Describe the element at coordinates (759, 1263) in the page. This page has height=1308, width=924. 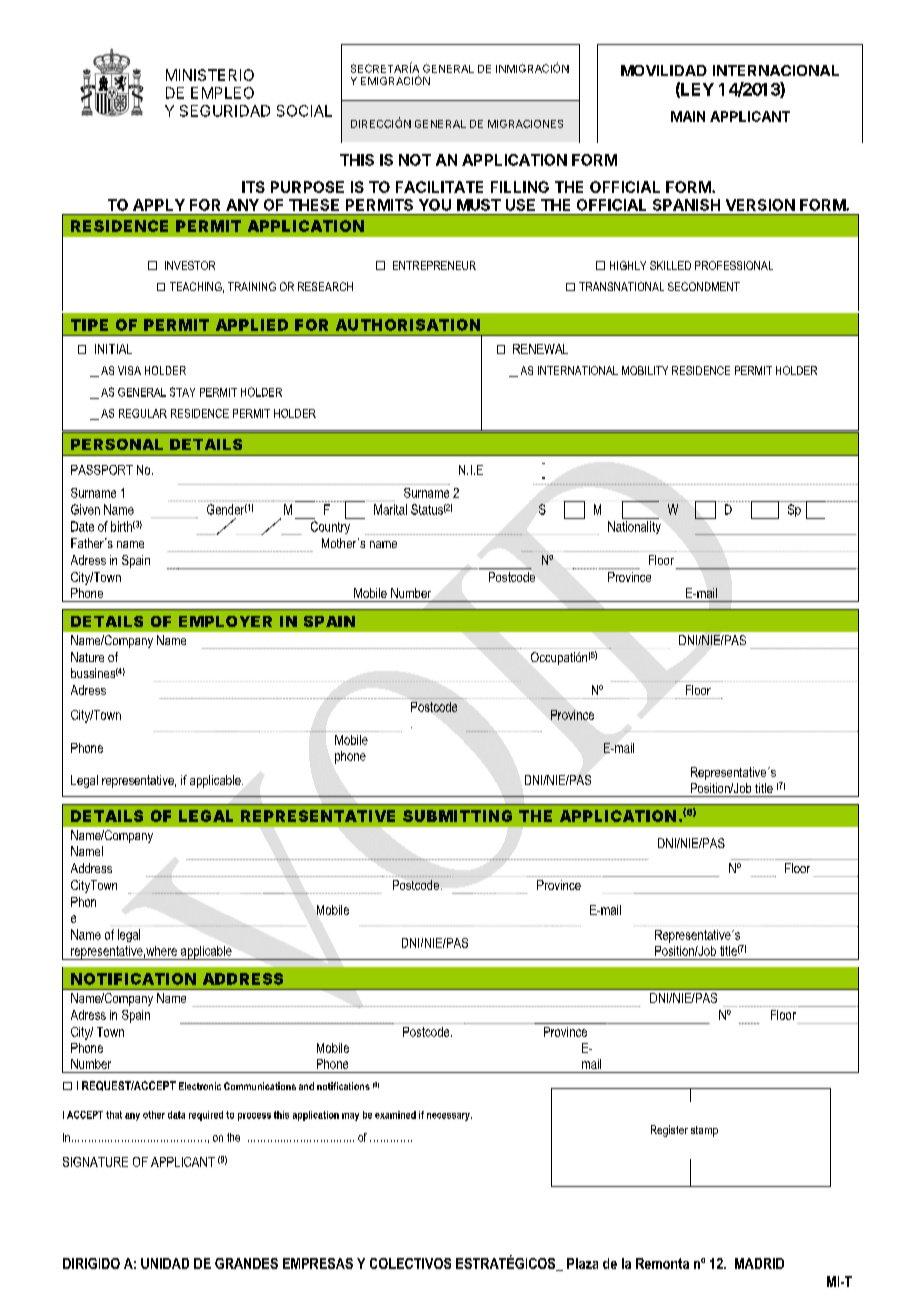
I see `MADRID` at that location.
